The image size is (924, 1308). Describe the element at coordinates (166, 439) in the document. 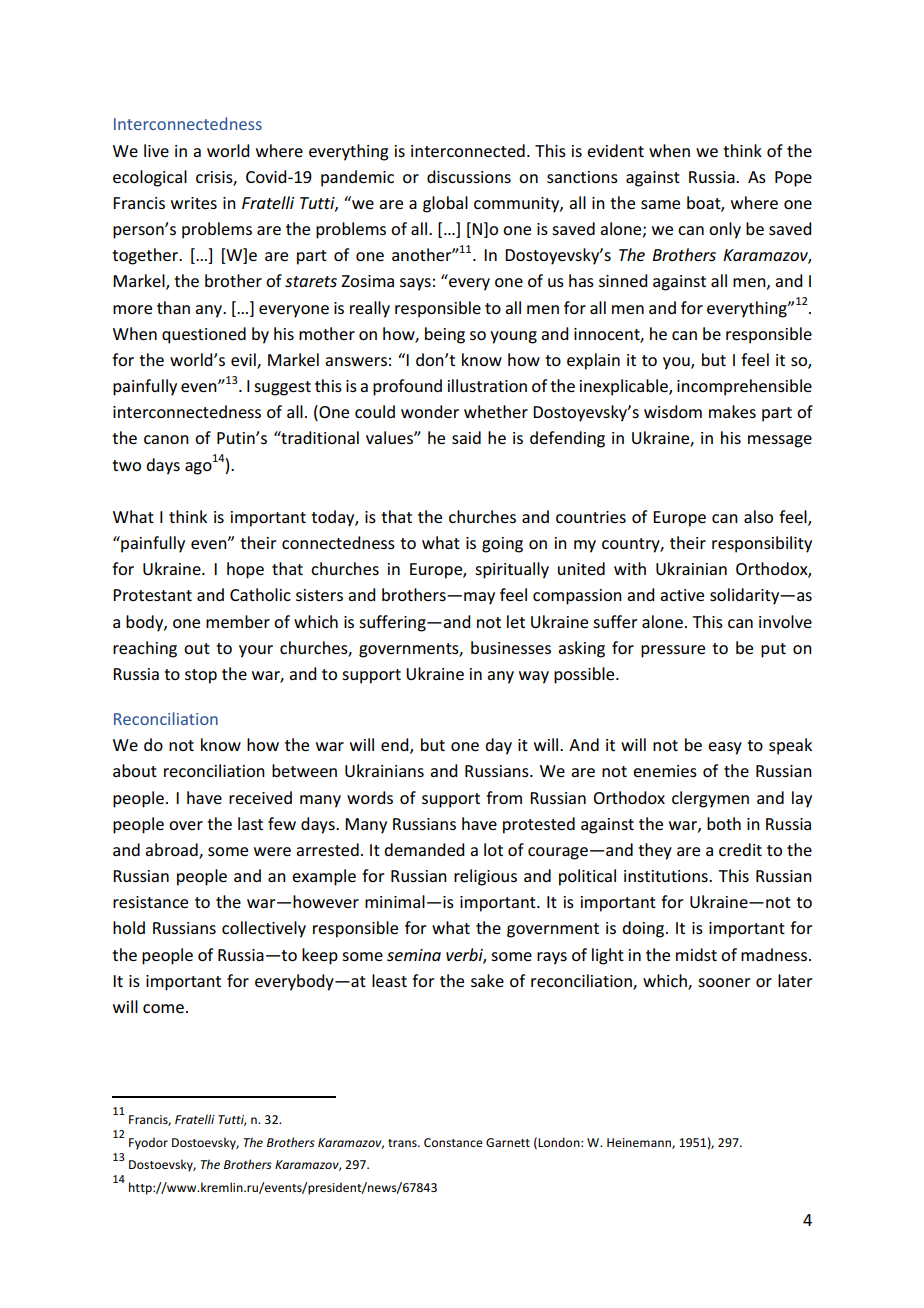

I see `canon` at that location.
